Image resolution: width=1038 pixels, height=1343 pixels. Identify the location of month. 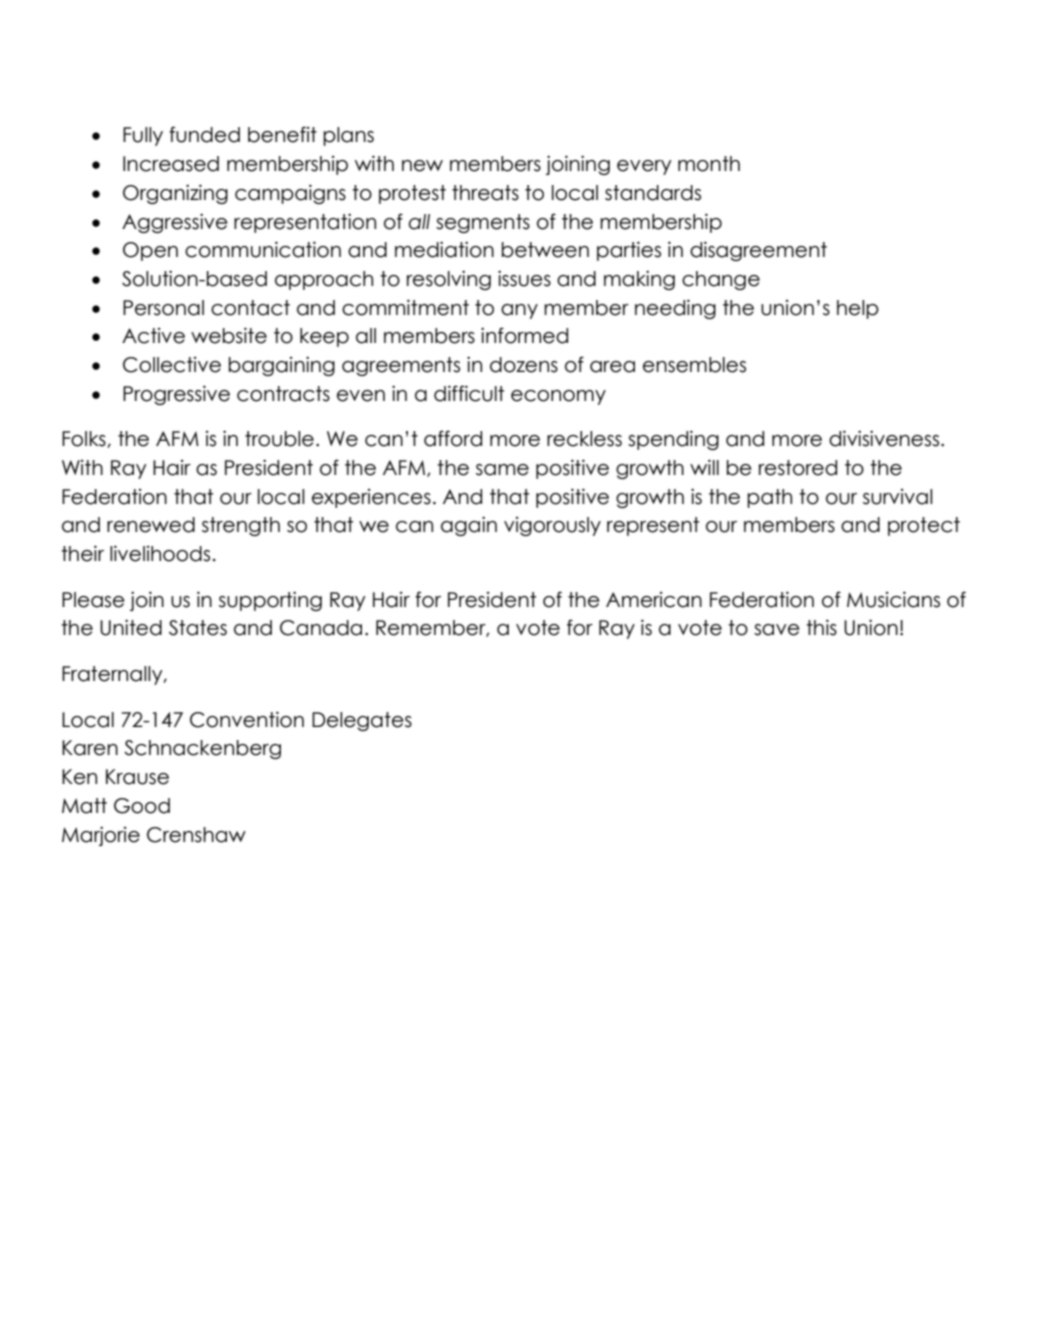
(709, 164).
